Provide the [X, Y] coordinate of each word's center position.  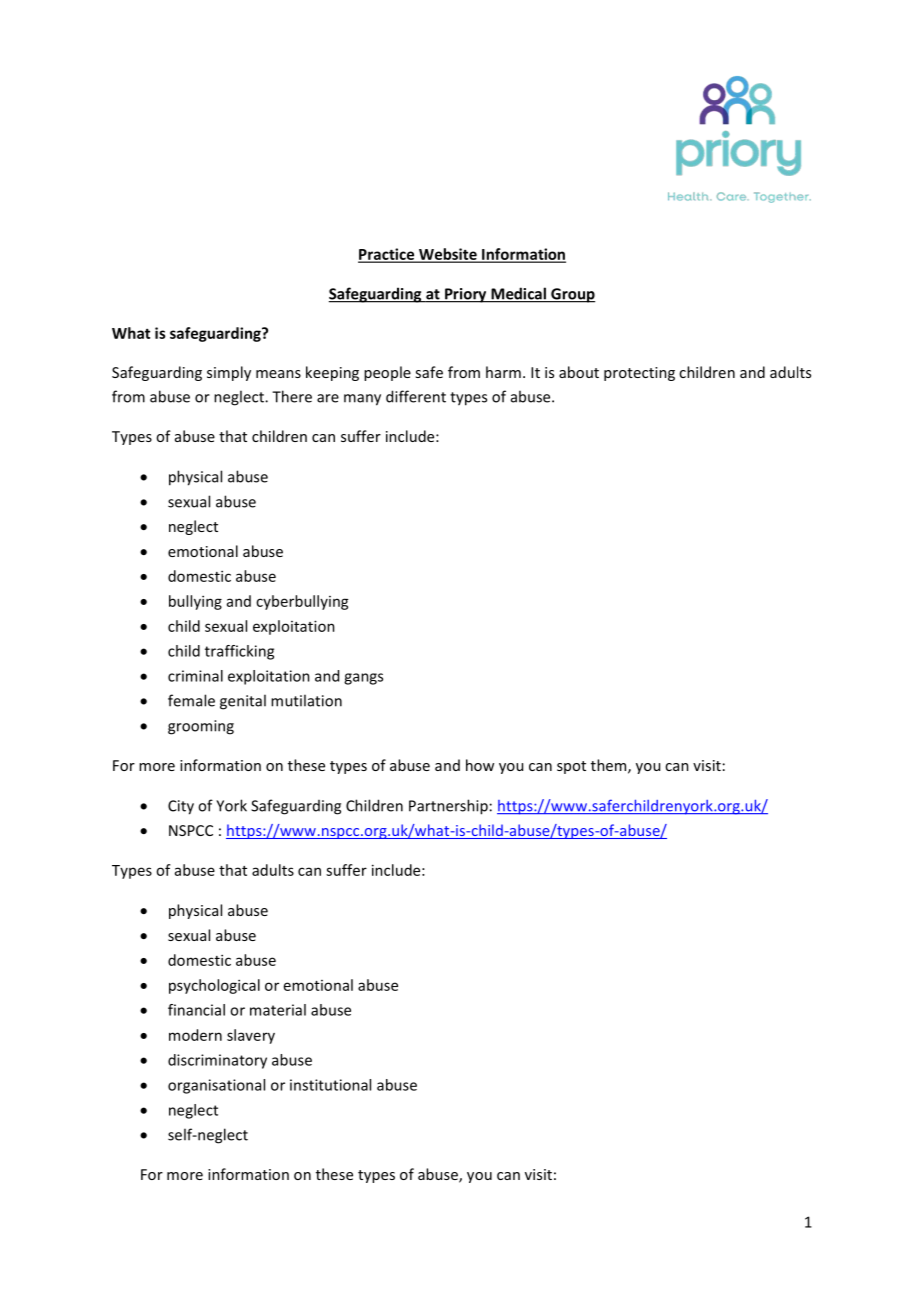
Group [572, 295]
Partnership [448, 807]
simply [229, 373]
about [579, 372]
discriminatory [217, 1061]
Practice [387, 255]
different [416, 396]
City [181, 807]
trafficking [239, 652]
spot [571, 767]
